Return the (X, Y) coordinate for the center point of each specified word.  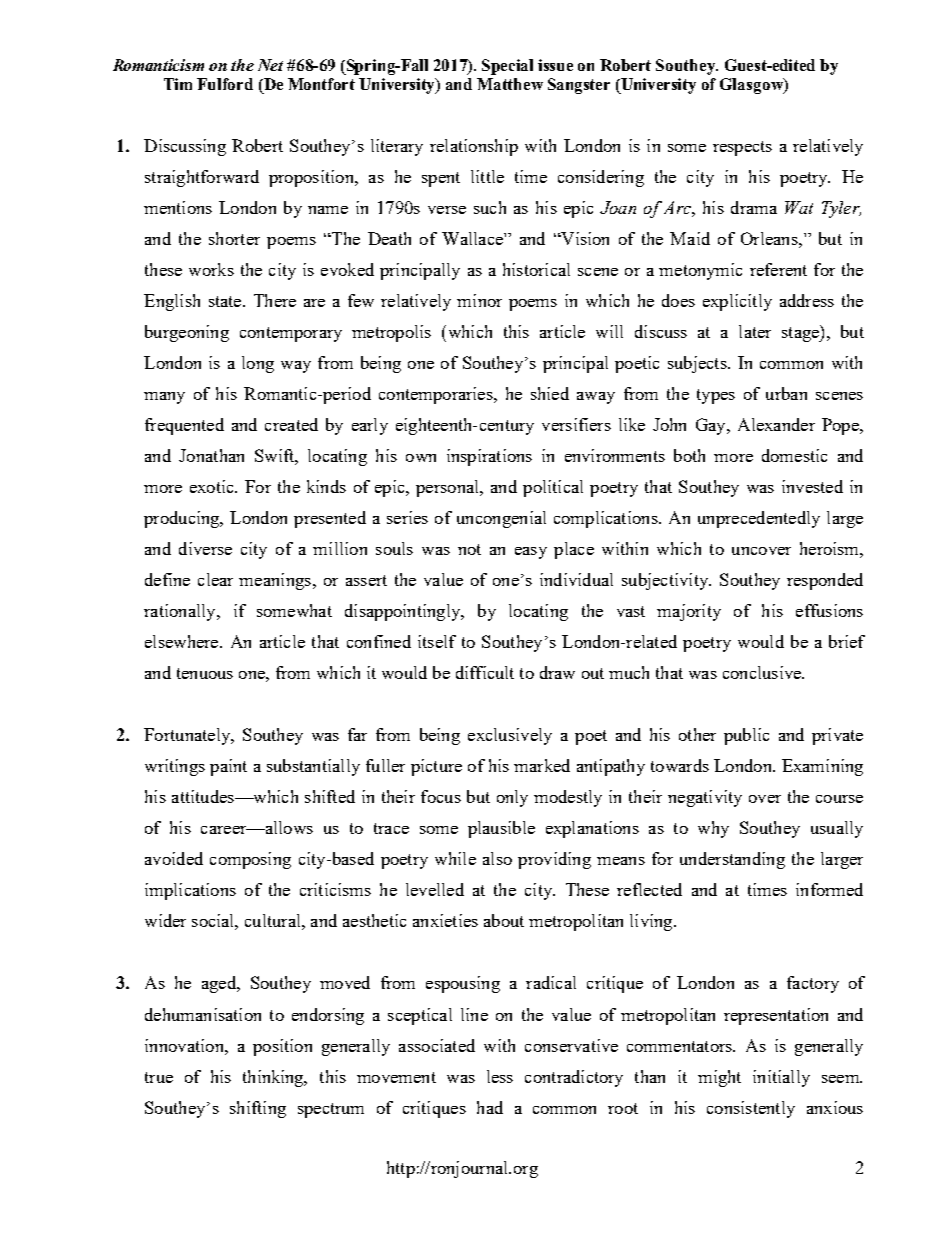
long (258, 364)
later (755, 331)
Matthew (510, 84)
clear (215, 579)
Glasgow (752, 86)
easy (531, 553)
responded (825, 581)
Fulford (225, 84)
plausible (501, 829)
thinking (274, 1078)
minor (479, 300)
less (500, 1076)
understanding (732, 860)
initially (781, 1078)
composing (250, 860)
